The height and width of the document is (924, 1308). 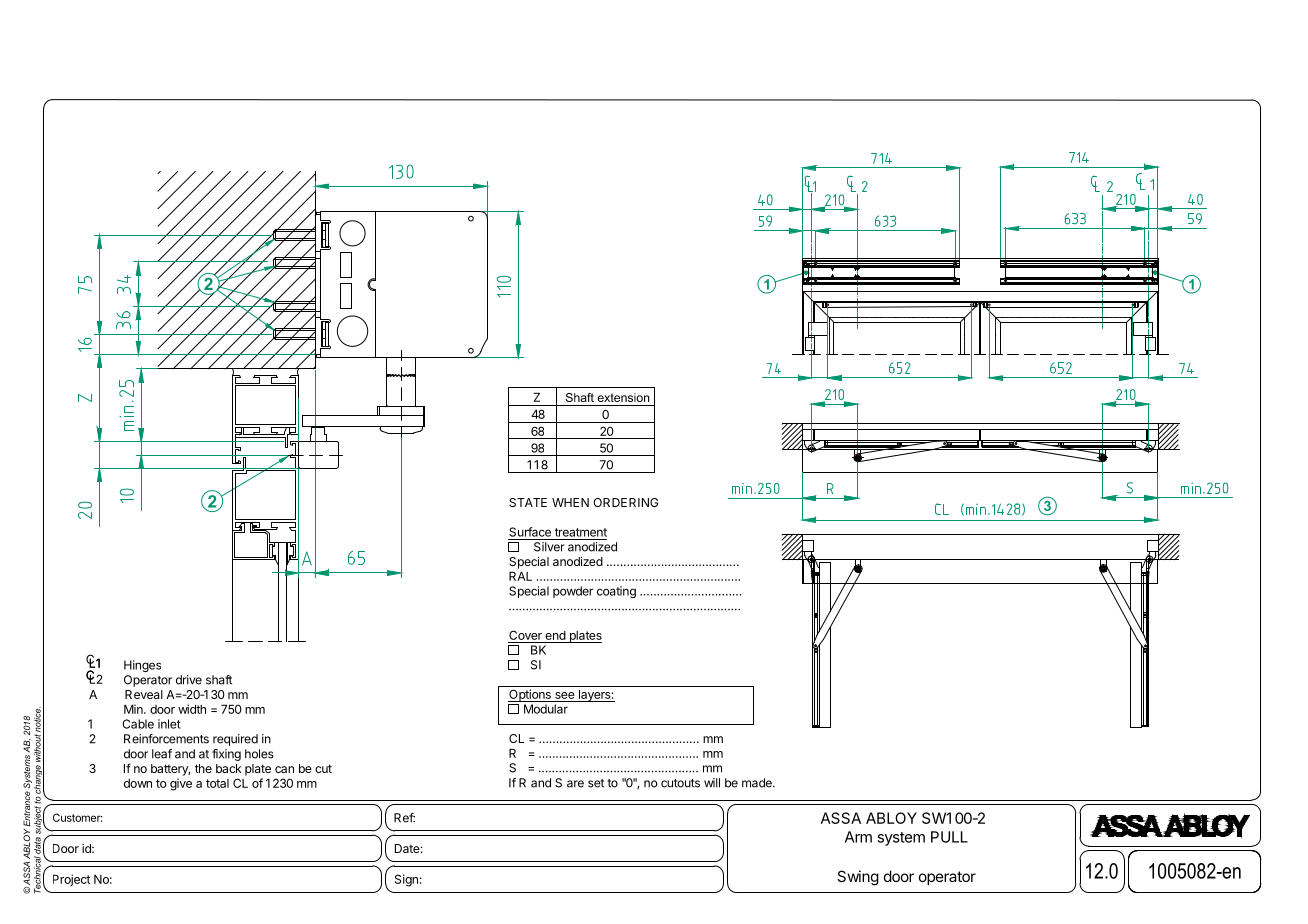 What do you see at coordinates (575, 784) in the document?
I see `are` at bounding box center [575, 784].
